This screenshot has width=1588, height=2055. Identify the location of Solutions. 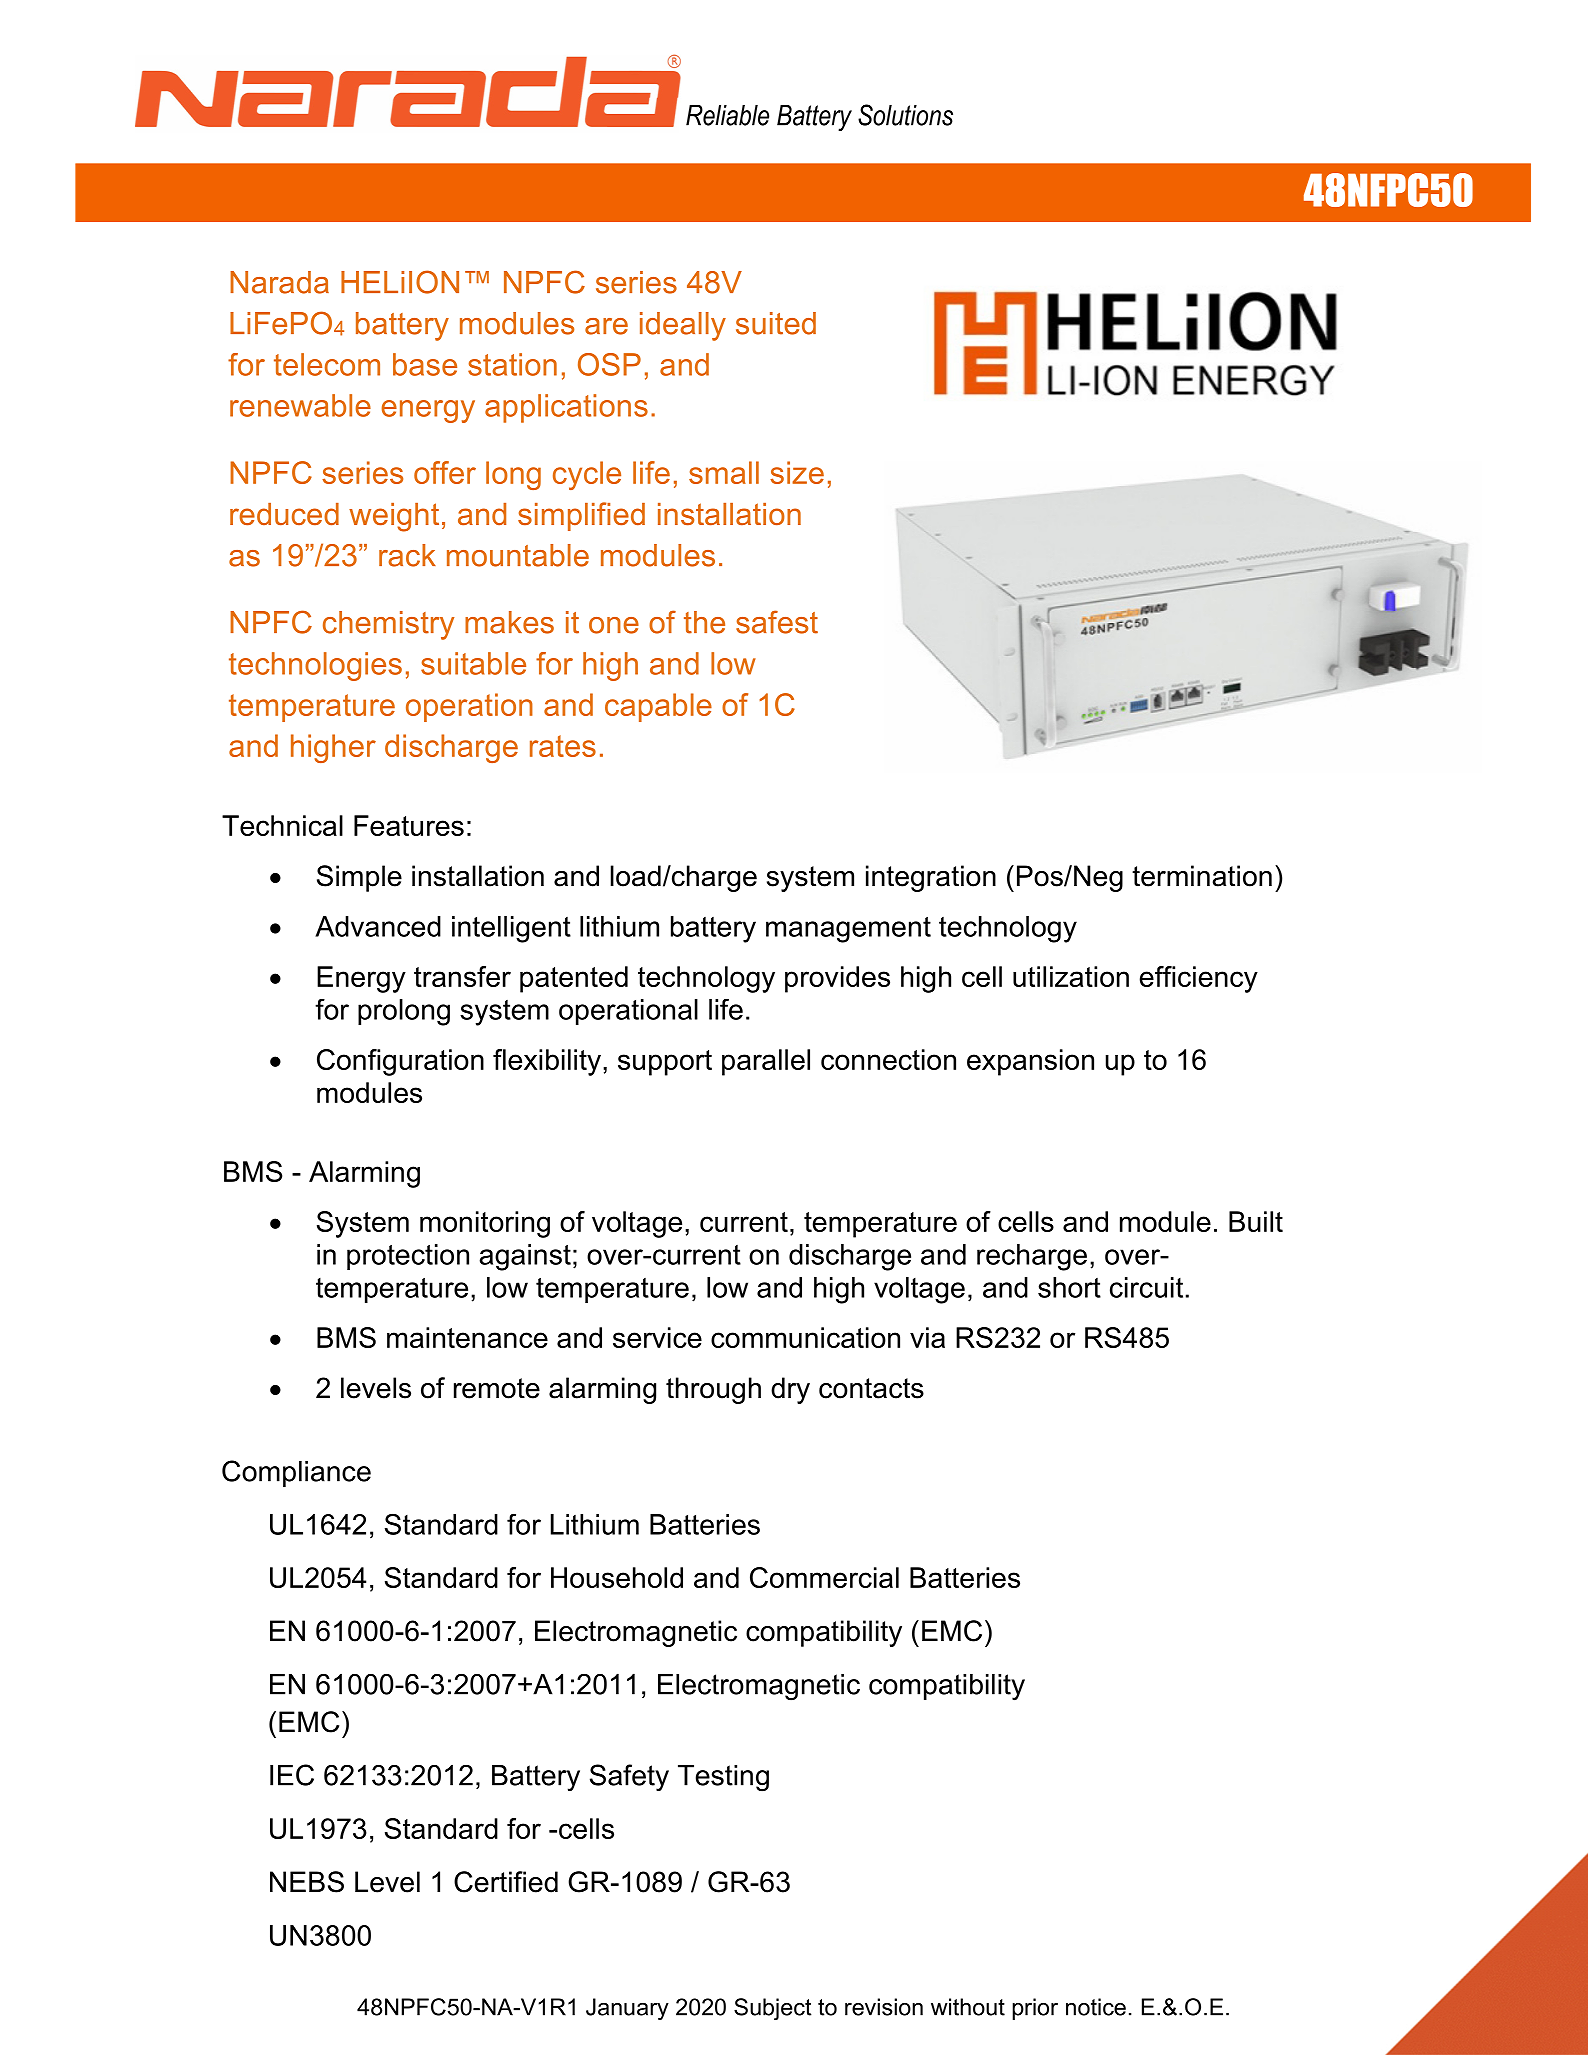
(905, 115).
